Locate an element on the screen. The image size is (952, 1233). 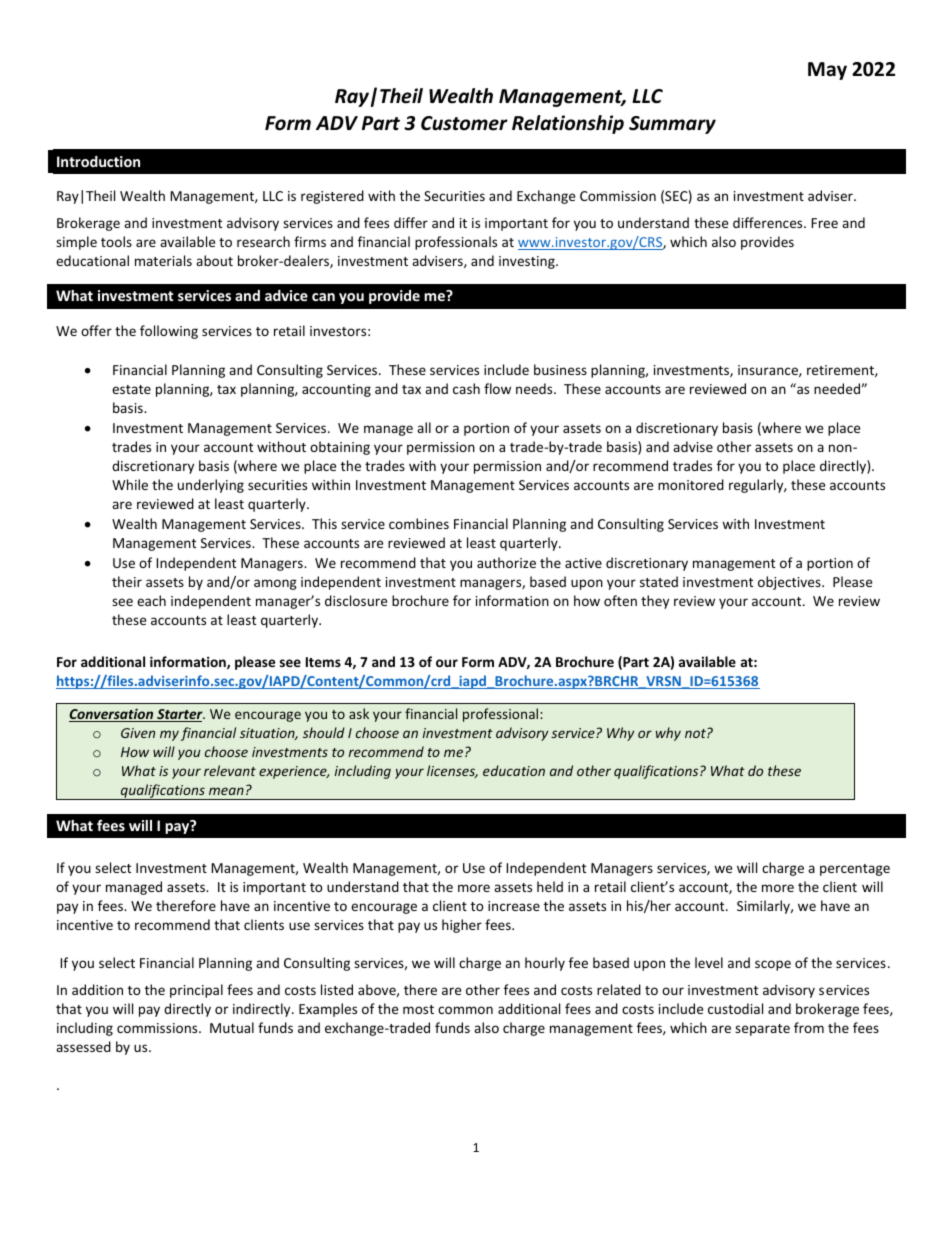
Introduction is located at coordinates (98, 161).
